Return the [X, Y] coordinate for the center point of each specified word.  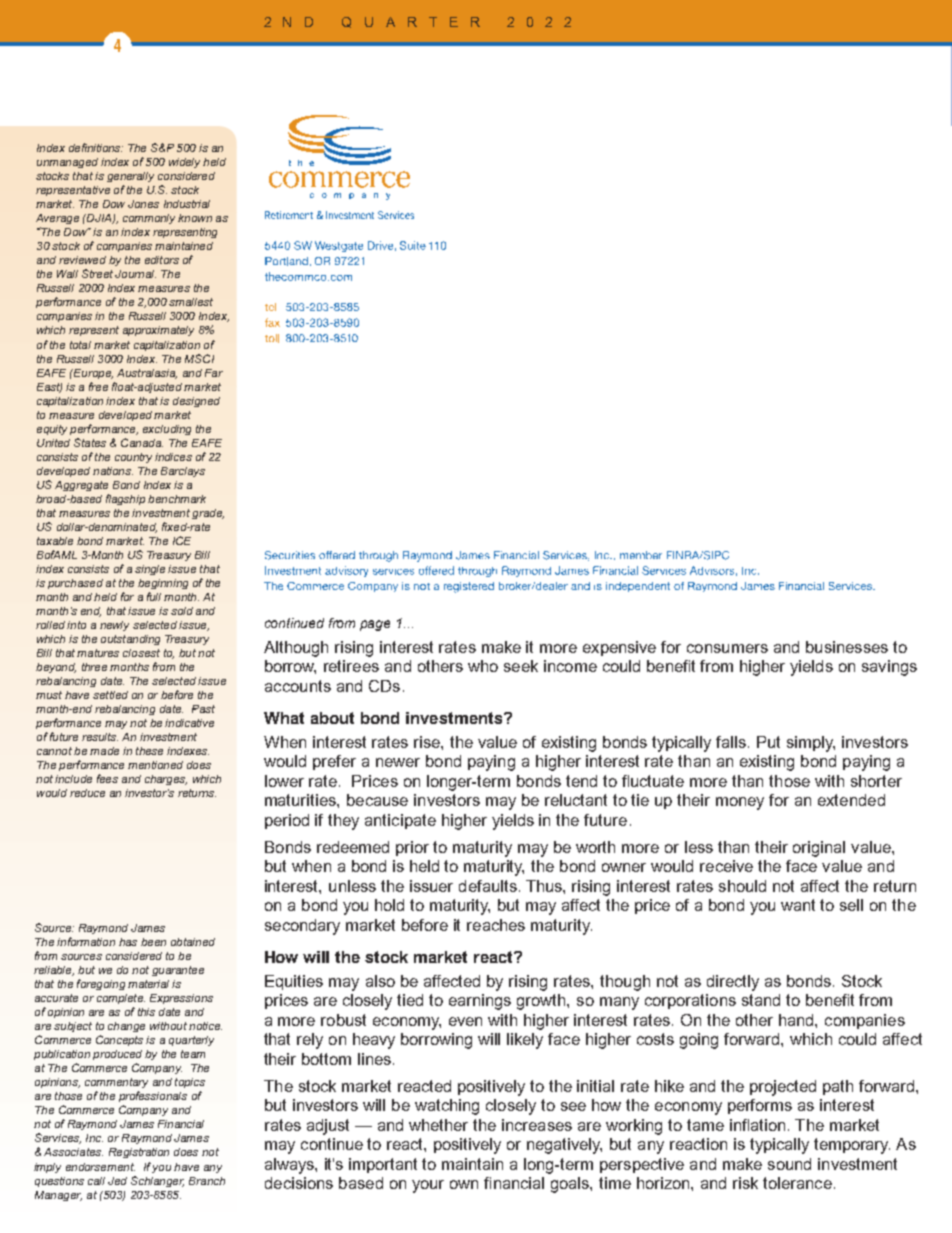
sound [789, 1164]
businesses [847, 647]
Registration [139, 1153]
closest [141, 653]
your [428, 1186]
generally [130, 177]
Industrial [187, 204]
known [195, 218]
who [483, 666]
